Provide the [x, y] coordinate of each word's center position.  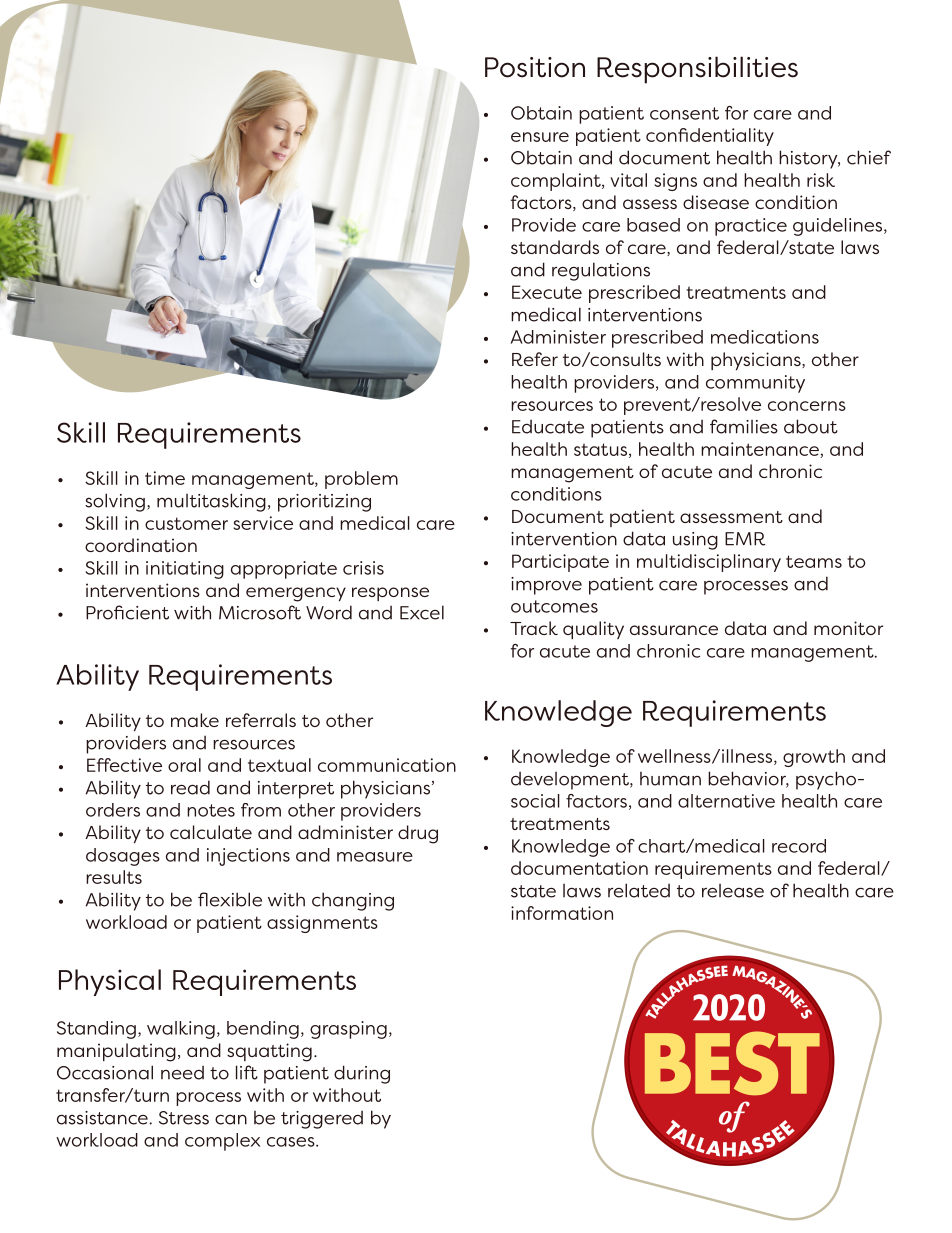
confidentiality [710, 137]
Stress [184, 1118]
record [799, 846]
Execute [547, 292]
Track [534, 628]
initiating [185, 570]
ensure [540, 137]
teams [814, 561]
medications [765, 337]
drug [418, 834]
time [165, 478]
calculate [211, 832]
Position [535, 67]
